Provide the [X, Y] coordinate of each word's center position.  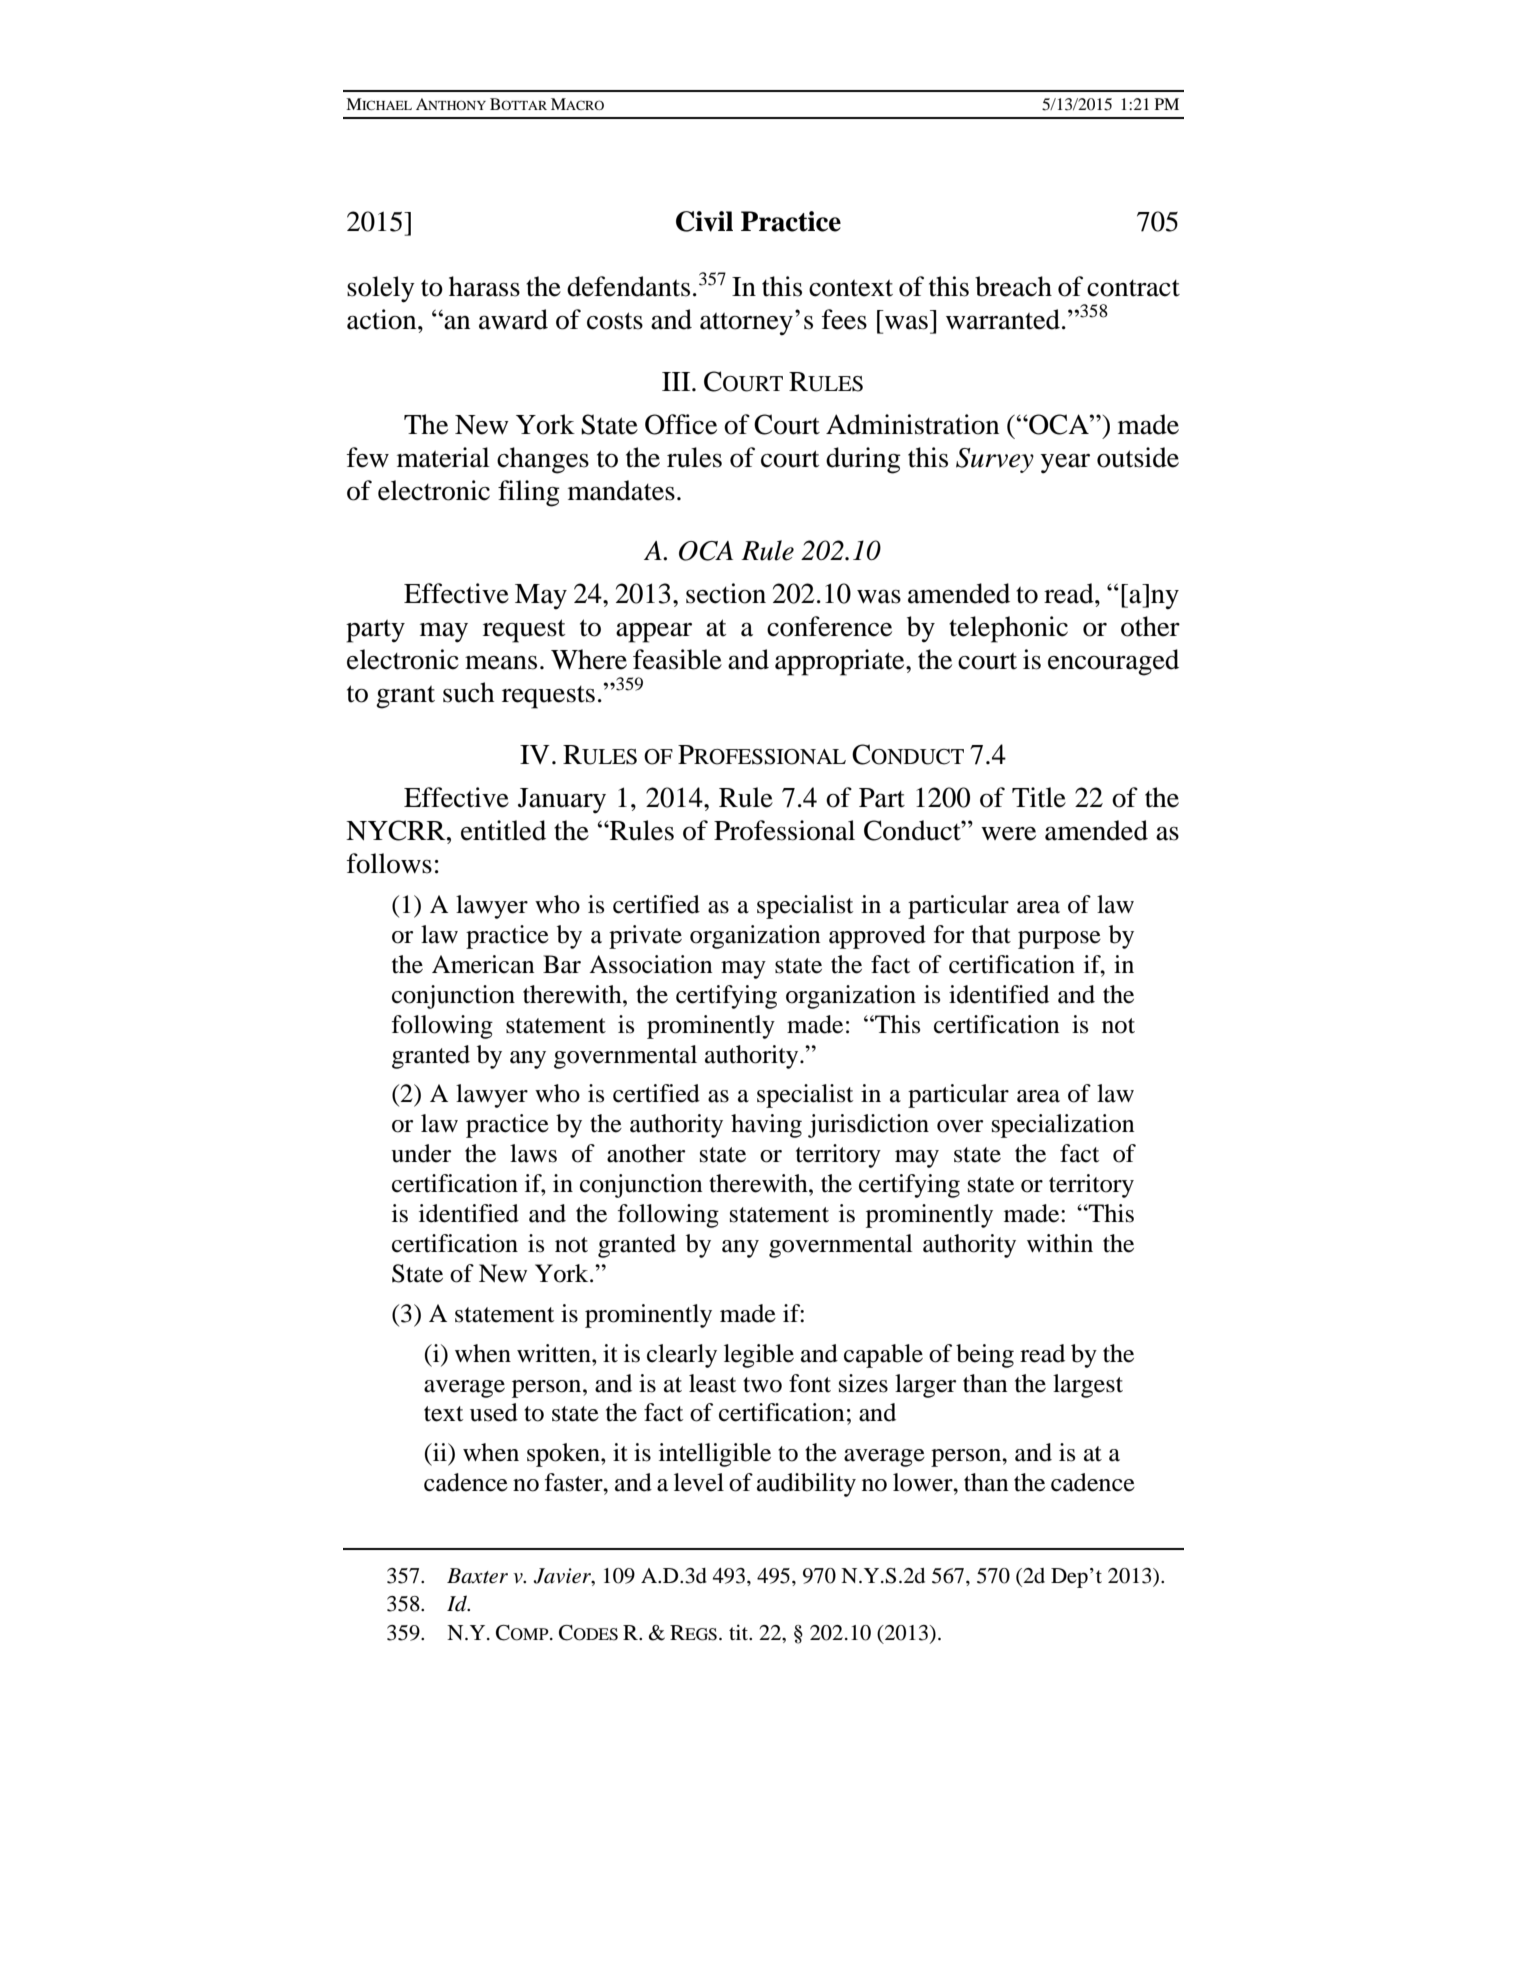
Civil [704, 221]
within [1060, 1243]
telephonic [1008, 629]
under [421, 1153]
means [501, 662]
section [726, 593]
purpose [1059, 940]
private [645, 937]
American [483, 964]
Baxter [477, 1576]
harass [484, 286]
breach [1013, 286]
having [766, 1126]
